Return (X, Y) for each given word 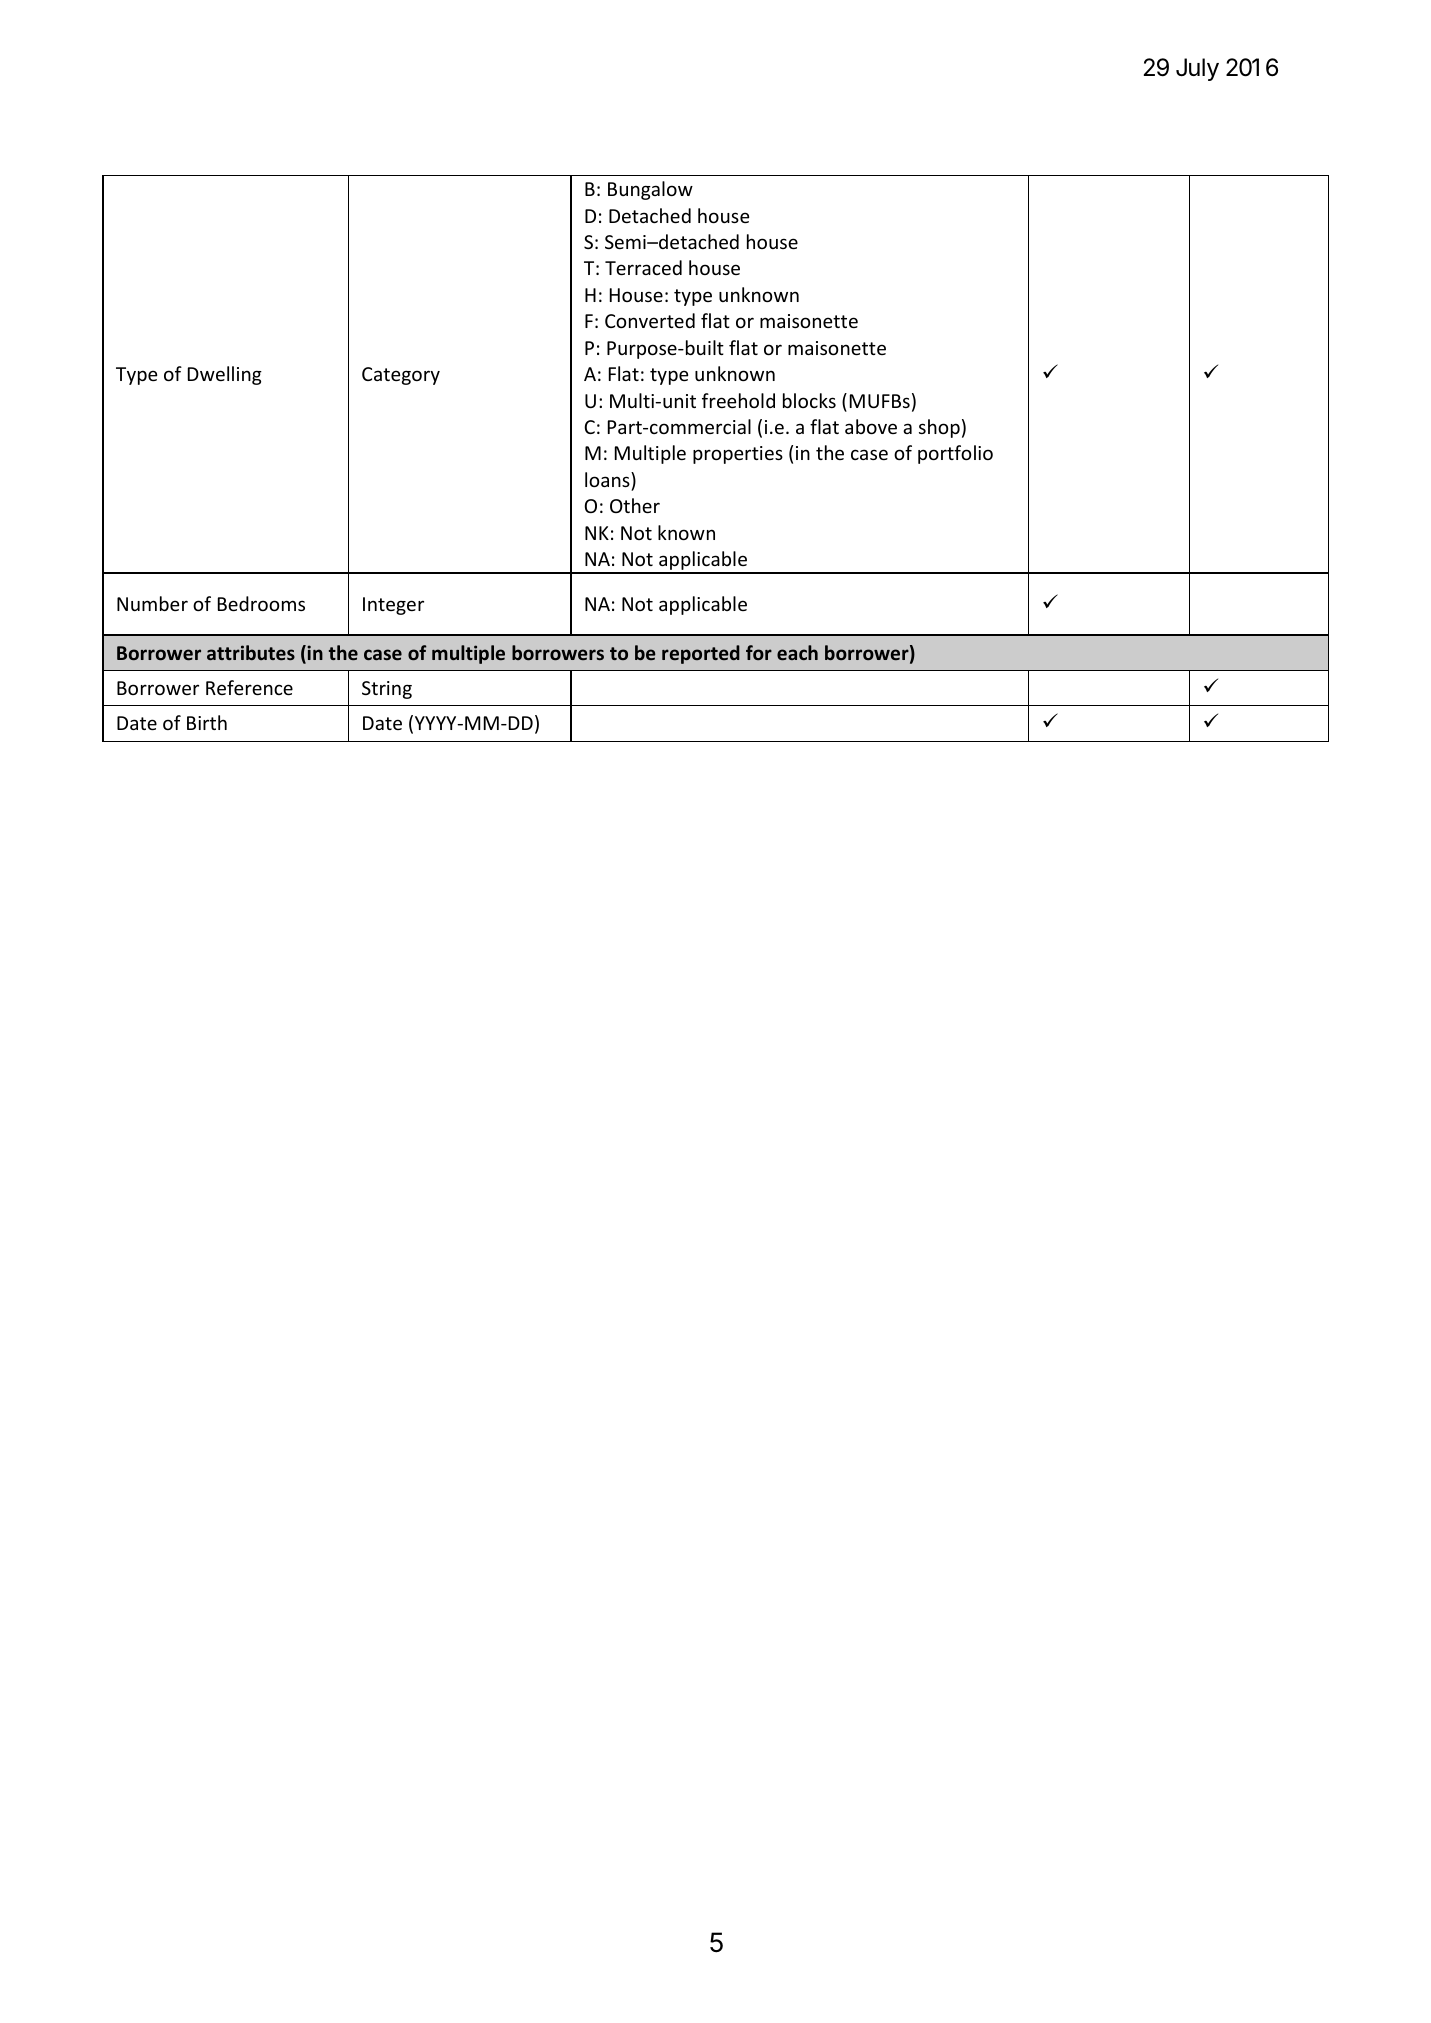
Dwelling (225, 375)
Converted (650, 320)
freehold (738, 400)
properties (738, 455)
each (797, 652)
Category (401, 376)
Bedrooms (261, 603)
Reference (249, 687)
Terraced (643, 267)
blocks (809, 400)
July (1197, 69)
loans (608, 479)
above (871, 426)
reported (701, 654)
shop (939, 428)
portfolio (955, 454)
